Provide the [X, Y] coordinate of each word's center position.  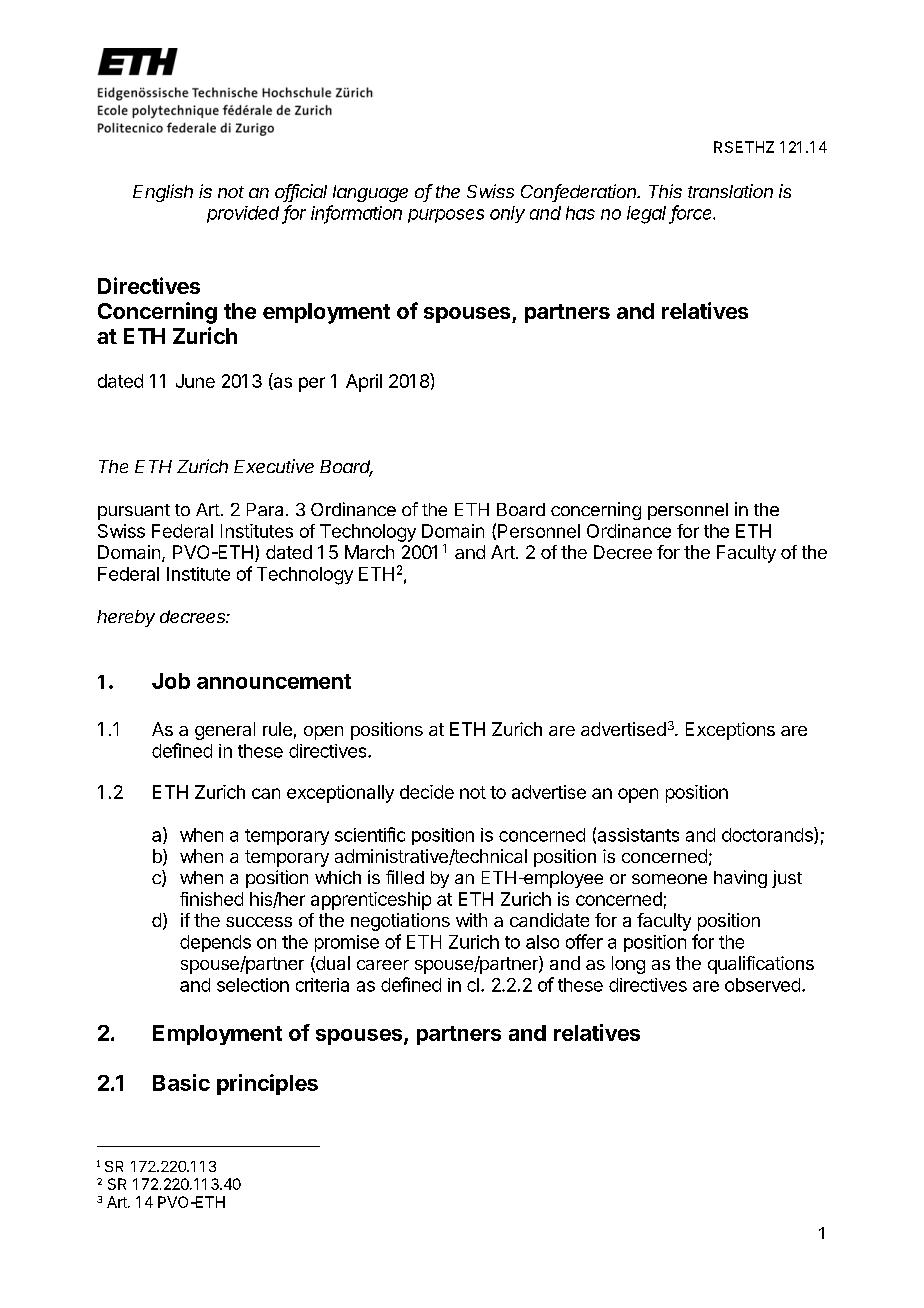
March [369, 552]
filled [405, 877]
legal [648, 215]
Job [171, 681]
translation [730, 191]
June [195, 381]
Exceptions [730, 731]
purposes [446, 216]
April [364, 383]
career [383, 965]
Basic [181, 1082]
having [740, 879]
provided [245, 215]
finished [211, 899]
